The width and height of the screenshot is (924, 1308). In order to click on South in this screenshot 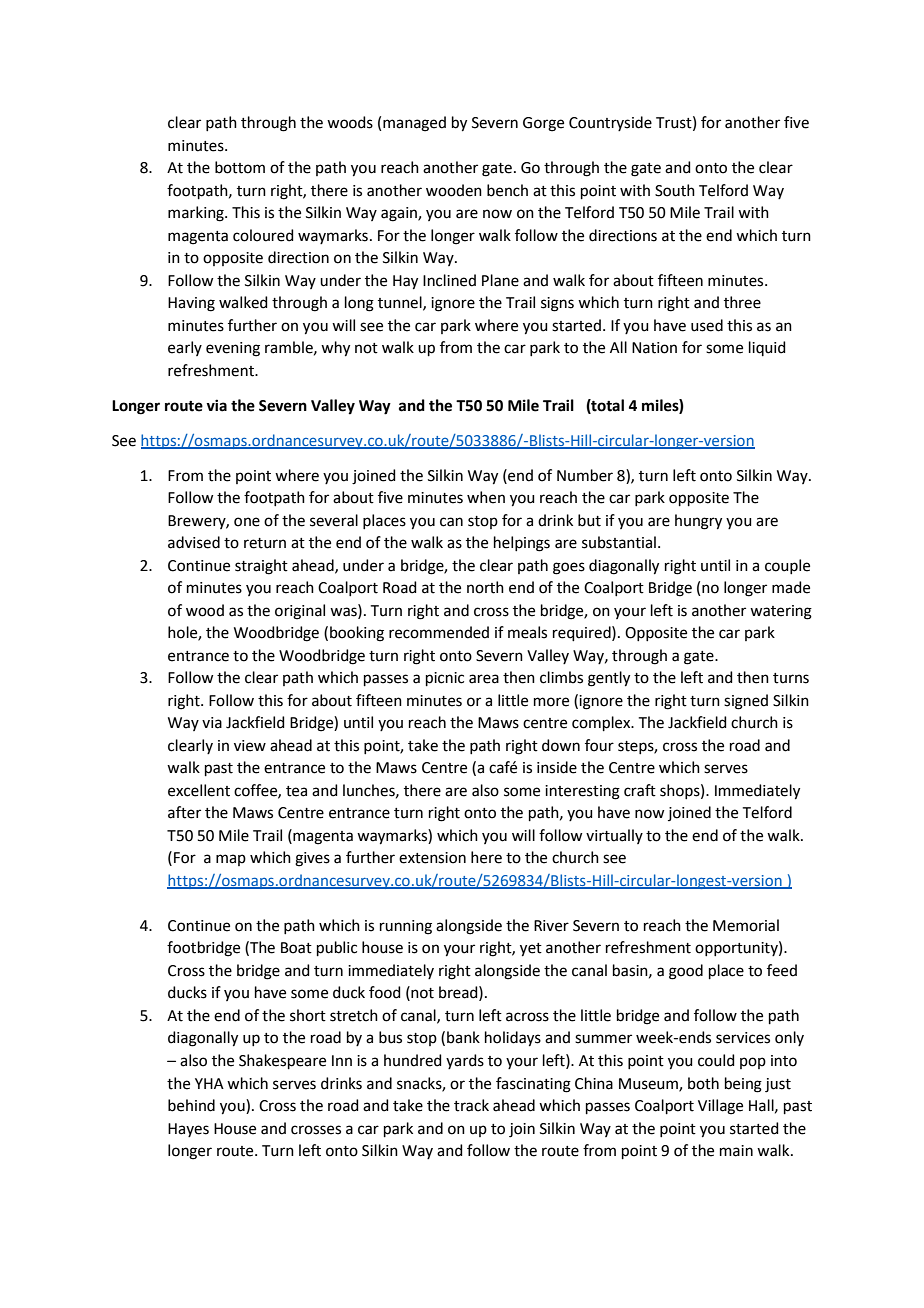, I will do `click(675, 190)`.
